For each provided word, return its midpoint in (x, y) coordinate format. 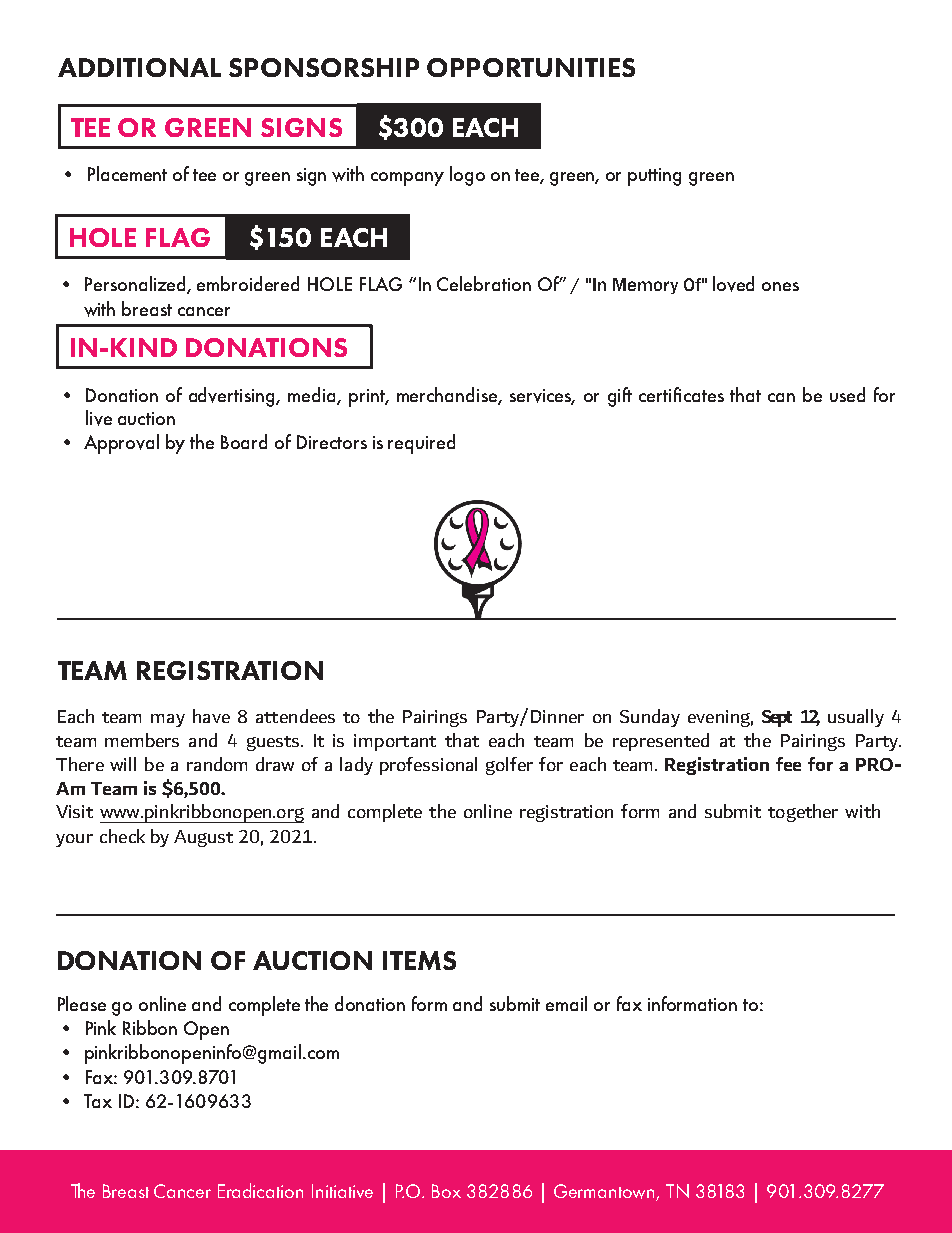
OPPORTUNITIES (531, 67)
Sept (777, 718)
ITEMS (419, 960)
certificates (681, 394)
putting (654, 177)
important (395, 742)
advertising (233, 397)
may (168, 720)
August (203, 838)
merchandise (448, 395)
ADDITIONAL (139, 67)
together (803, 813)
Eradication (260, 1190)
